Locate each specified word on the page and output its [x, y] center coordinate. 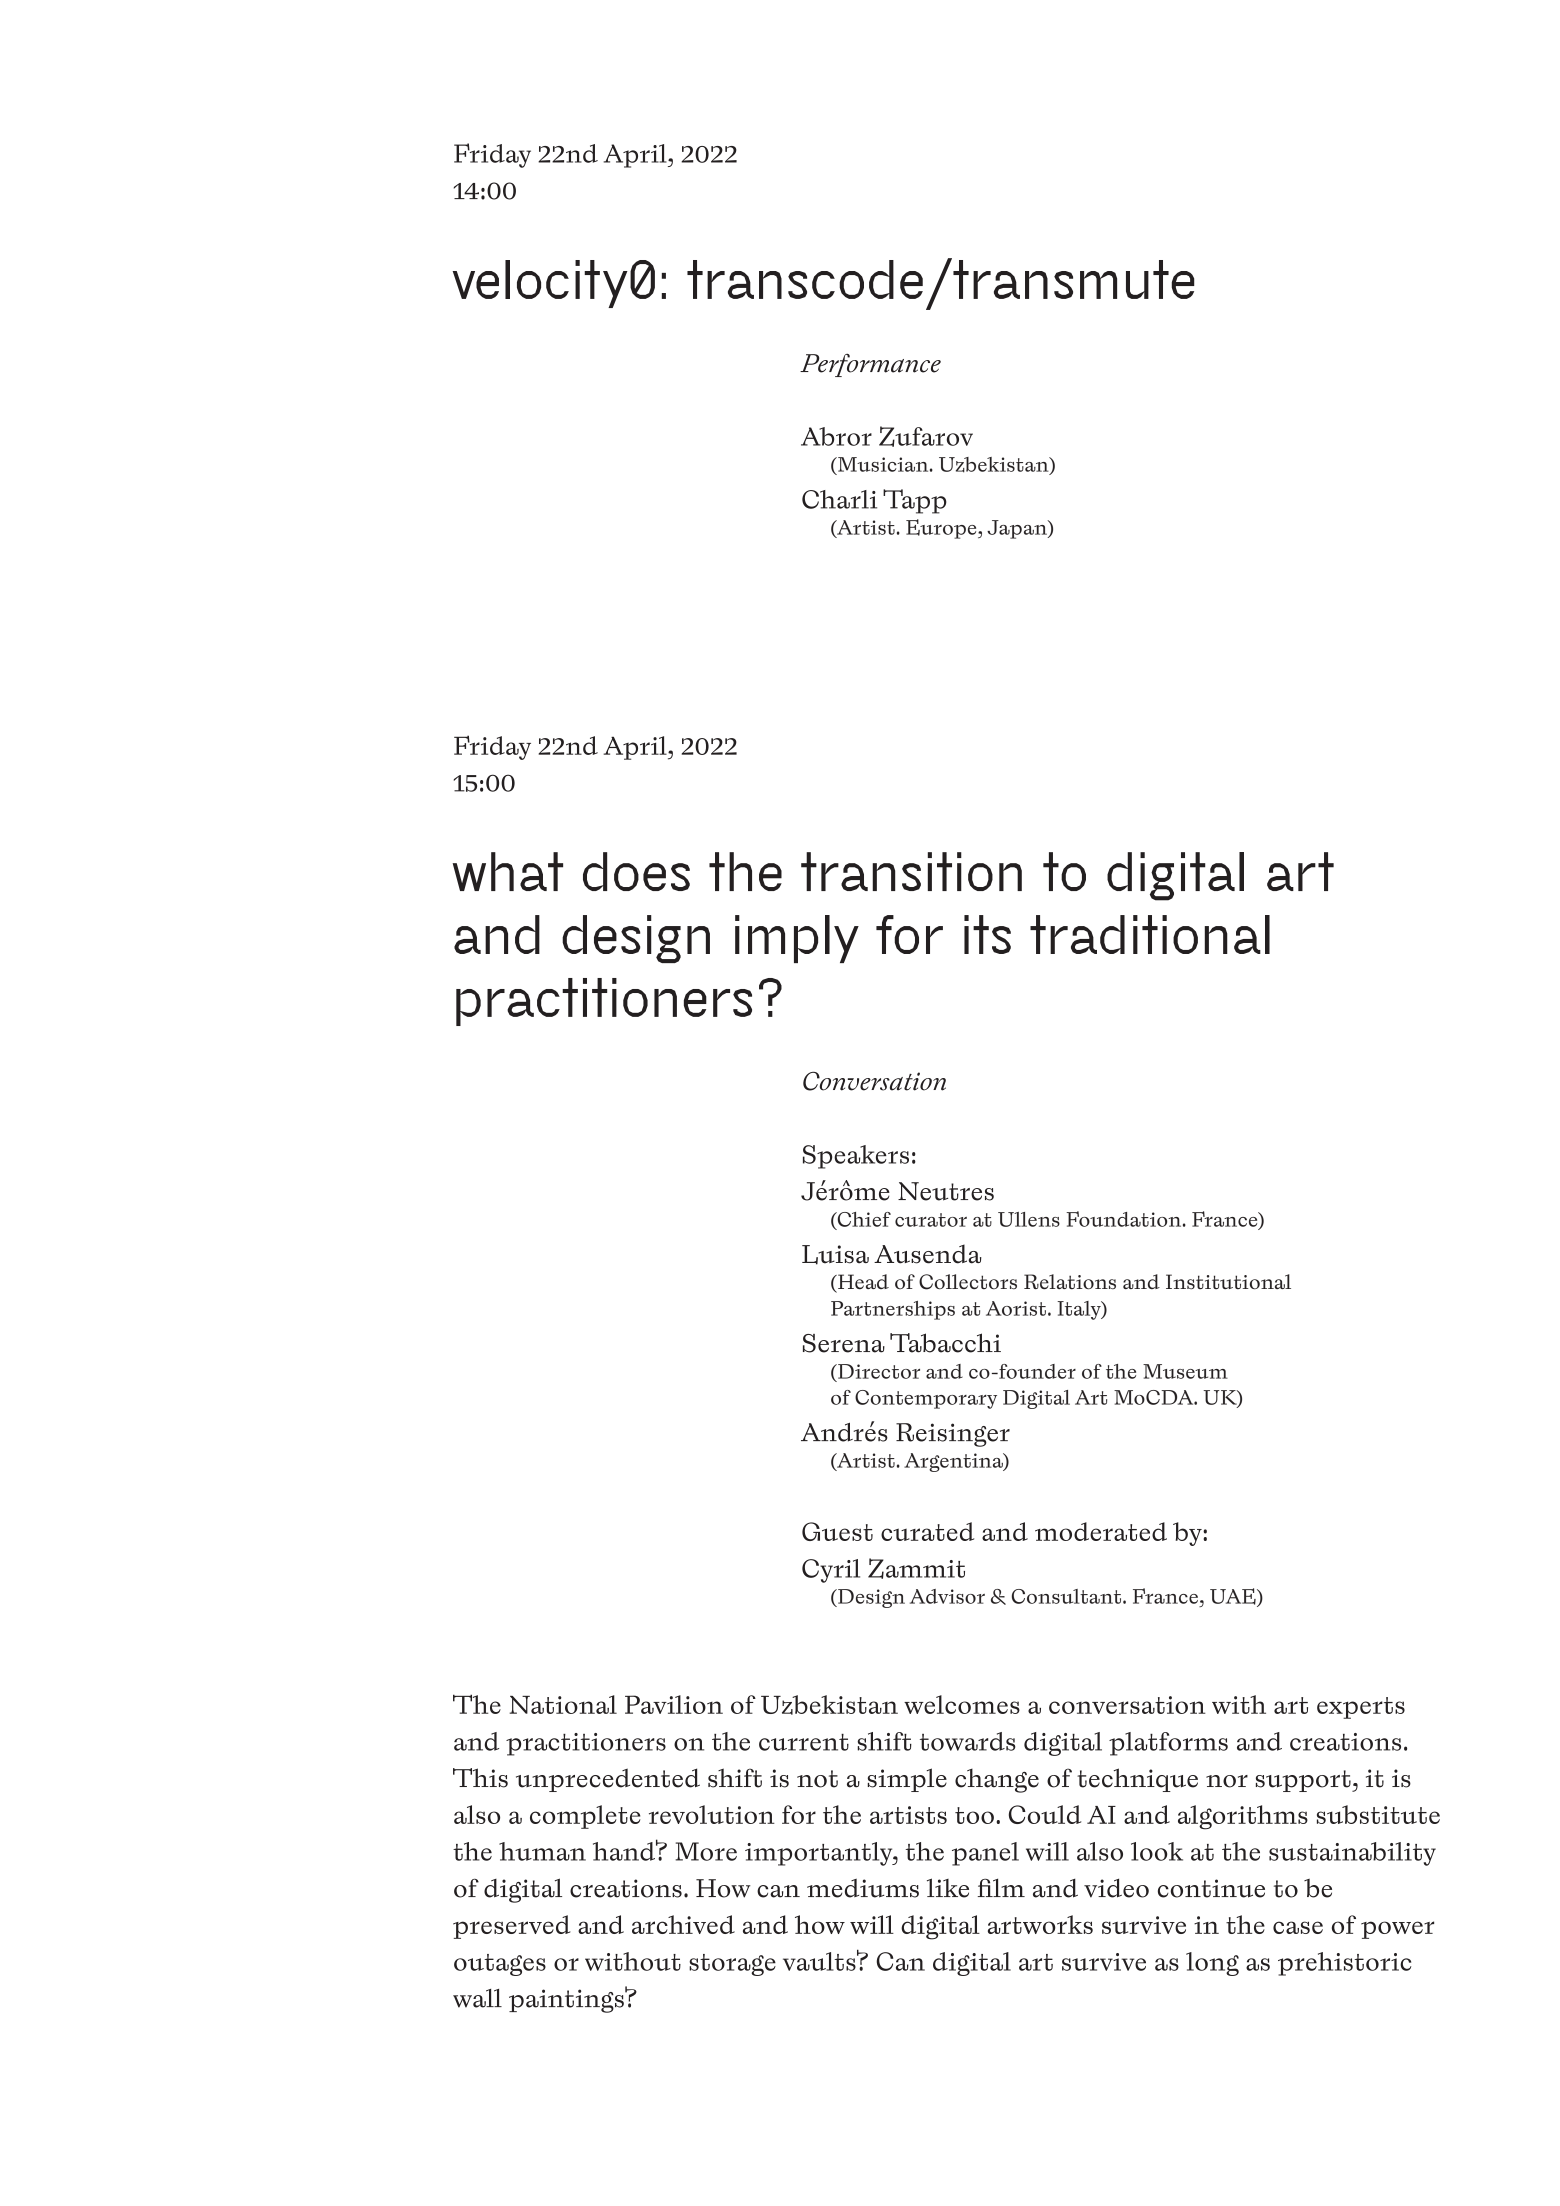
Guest [837, 1531]
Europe [942, 529]
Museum [1185, 1371]
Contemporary [926, 1399]
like [948, 1888]
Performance [870, 365]
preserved [512, 1927]
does [636, 871]
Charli [839, 499]
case [1298, 1927]
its [987, 934]
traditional [1150, 934]
